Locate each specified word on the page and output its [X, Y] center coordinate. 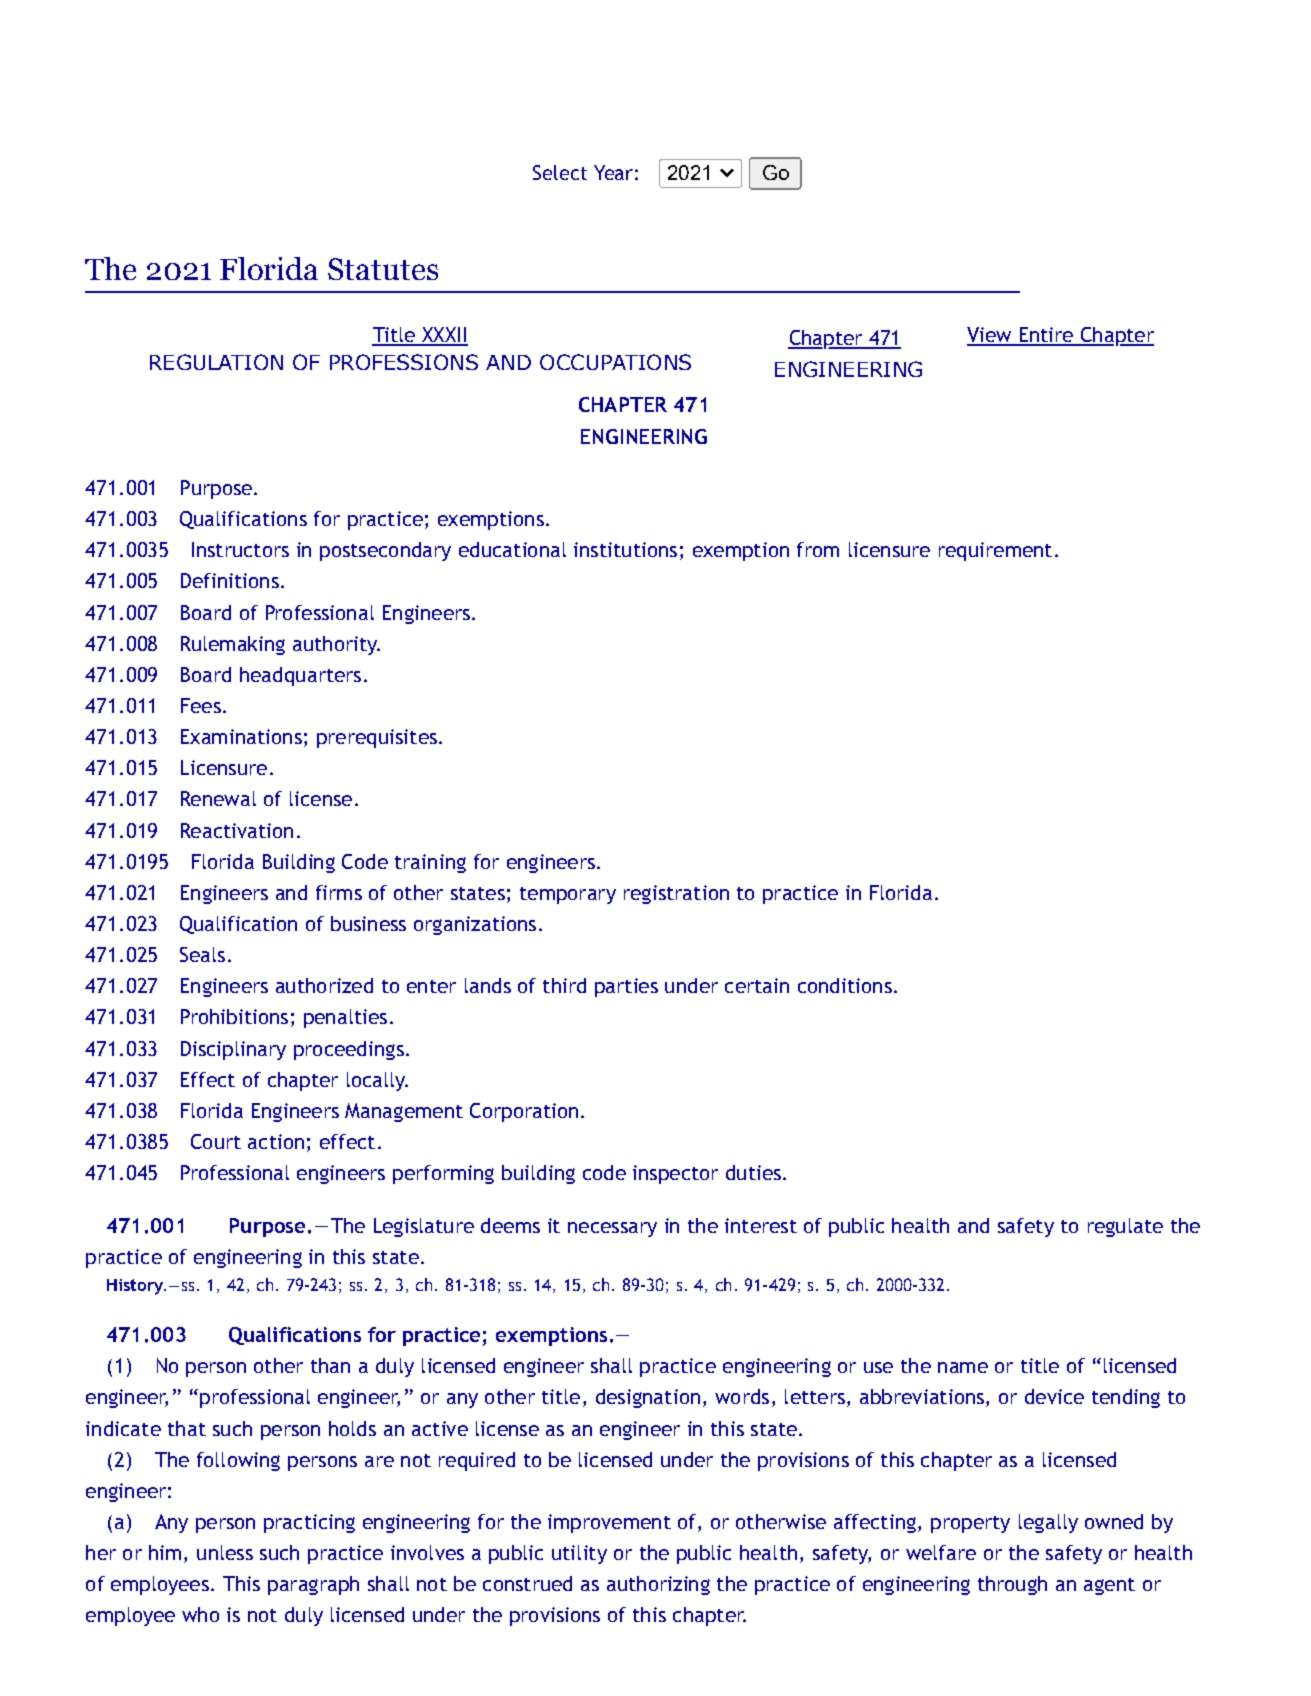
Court [216, 1141]
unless [225, 1552]
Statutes [383, 269]
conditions [845, 985]
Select [560, 172]
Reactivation [237, 830]
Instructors [240, 549]
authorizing [658, 1585]
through [1012, 1585]
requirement [995, 551]
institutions [625, 549]
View [990, 336]
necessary [612, 1229]
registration [676, 894]
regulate [1125, 1227]
